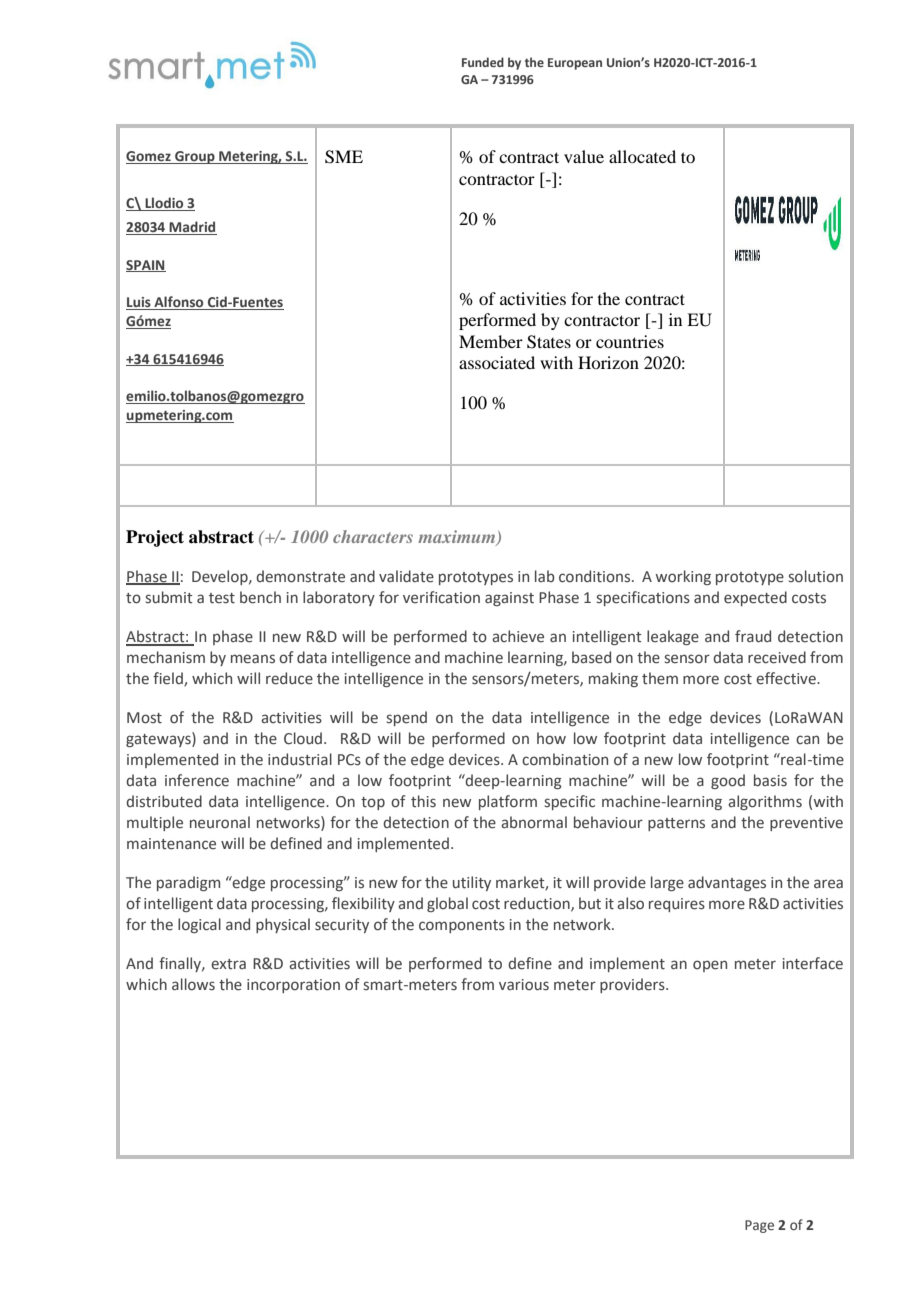 This image has height=1308, width=924. I want to click on algorithms, so click(765, 802).
